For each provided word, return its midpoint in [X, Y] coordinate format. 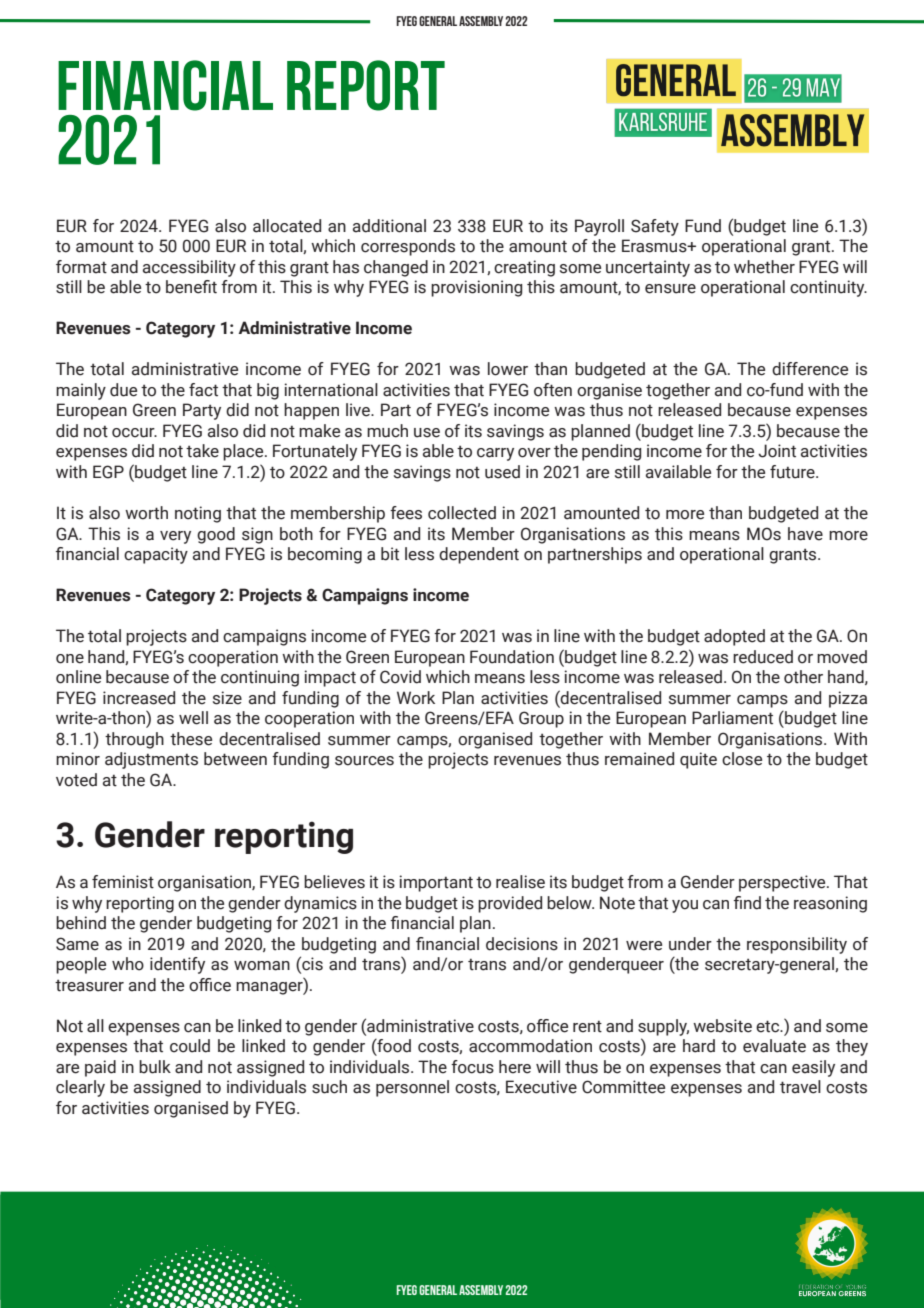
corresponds [408, 247]
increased [139, 698]
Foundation [512, 657]
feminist [123, 882]
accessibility [189, 268]
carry [495, 454]
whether [764, 267]
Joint [777, 451]
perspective [783, 883]
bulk [155, 1067]
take [202, 451]
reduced [763, 657]
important [436, 883]
